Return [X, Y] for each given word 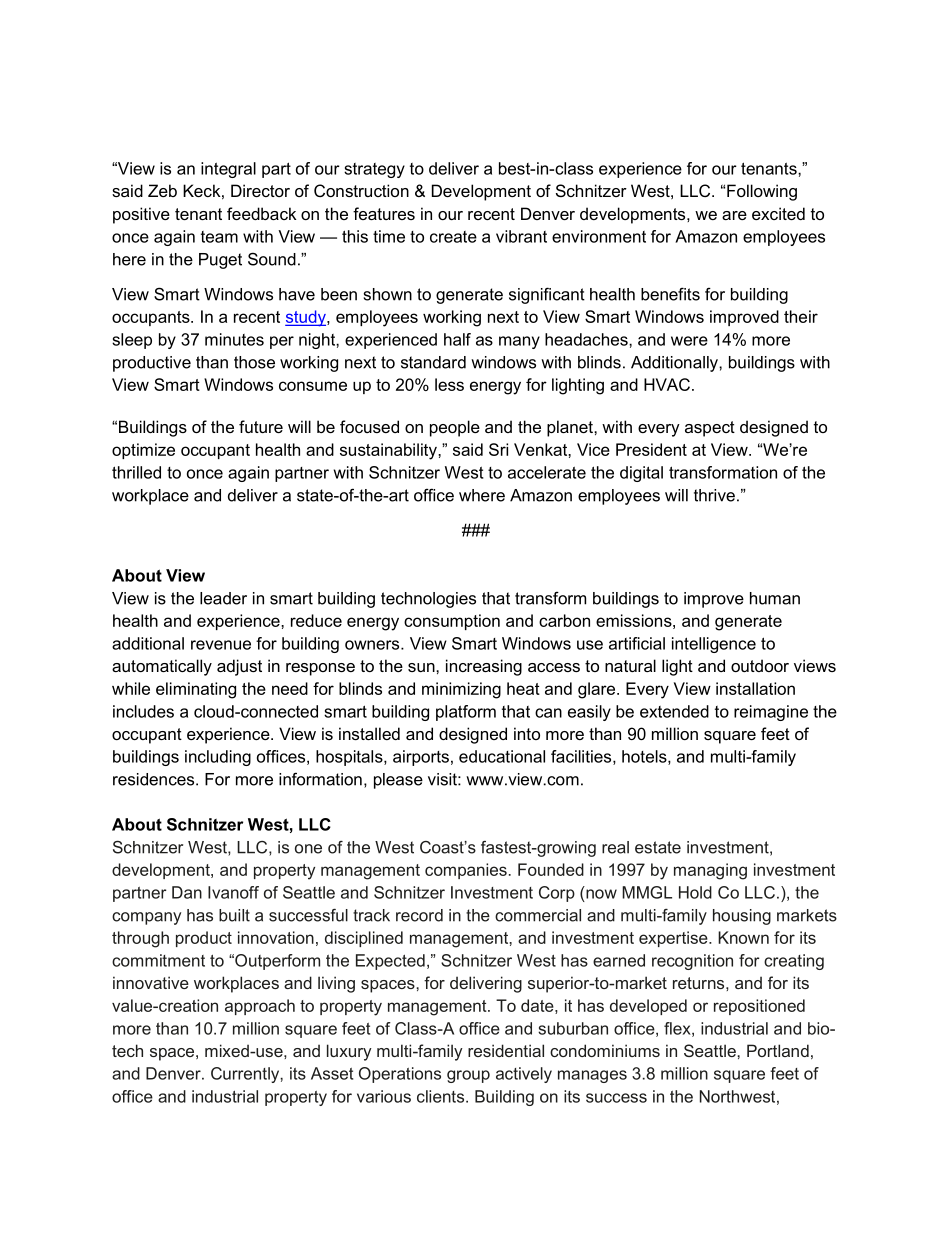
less [449, 384]
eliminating [196, 690]
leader [223, 598]
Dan [187, 892]
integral [228, 170]
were [689, 341]
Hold [695, 892]
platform [466, 713]
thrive [714, 495]
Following [762, 192]
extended [674, 711]
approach [260, 1007]
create [453, 237]
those [254, 362]
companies [466, 871]
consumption [452, 622]
